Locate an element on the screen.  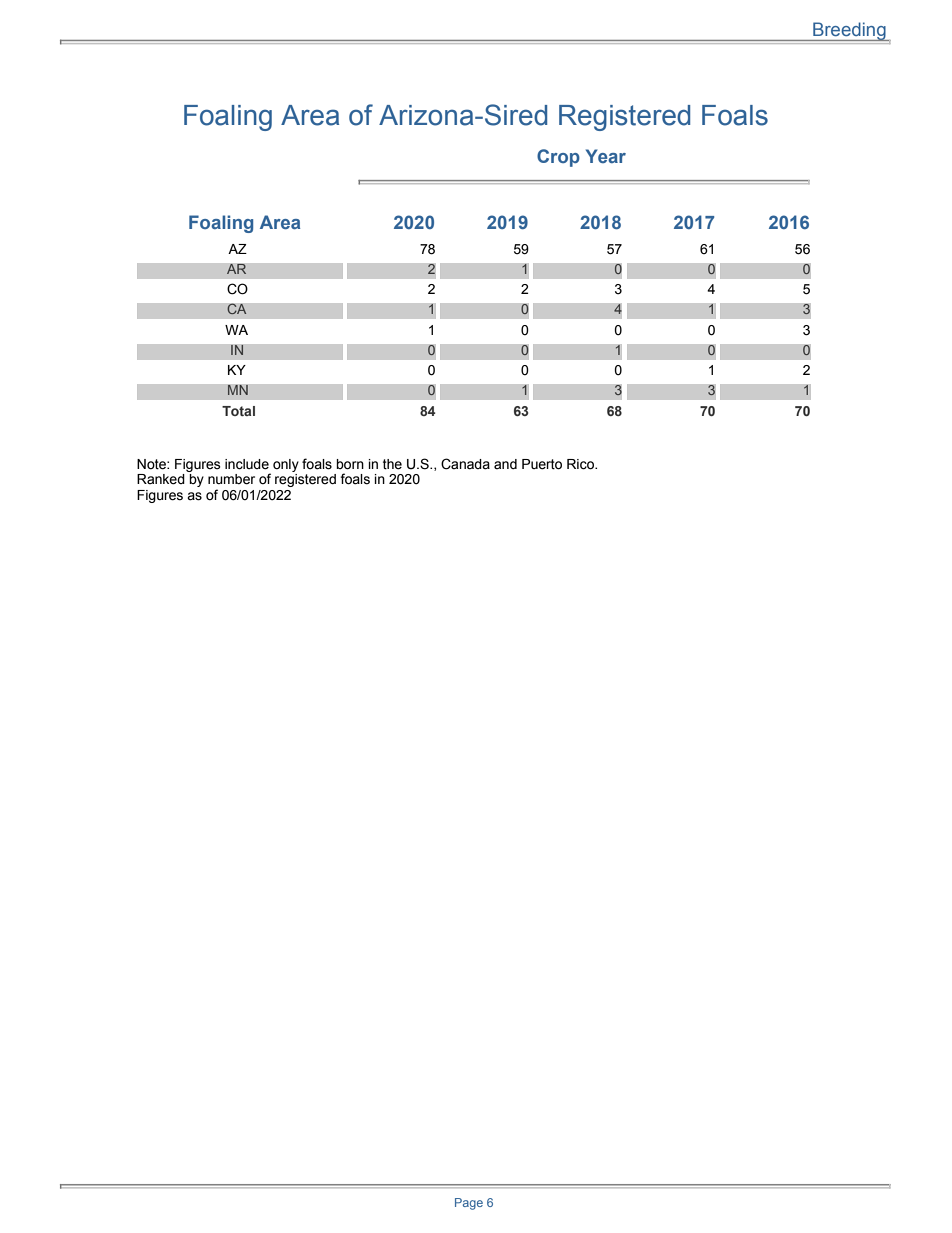
Breeding is located at coordinates (849, 31).
